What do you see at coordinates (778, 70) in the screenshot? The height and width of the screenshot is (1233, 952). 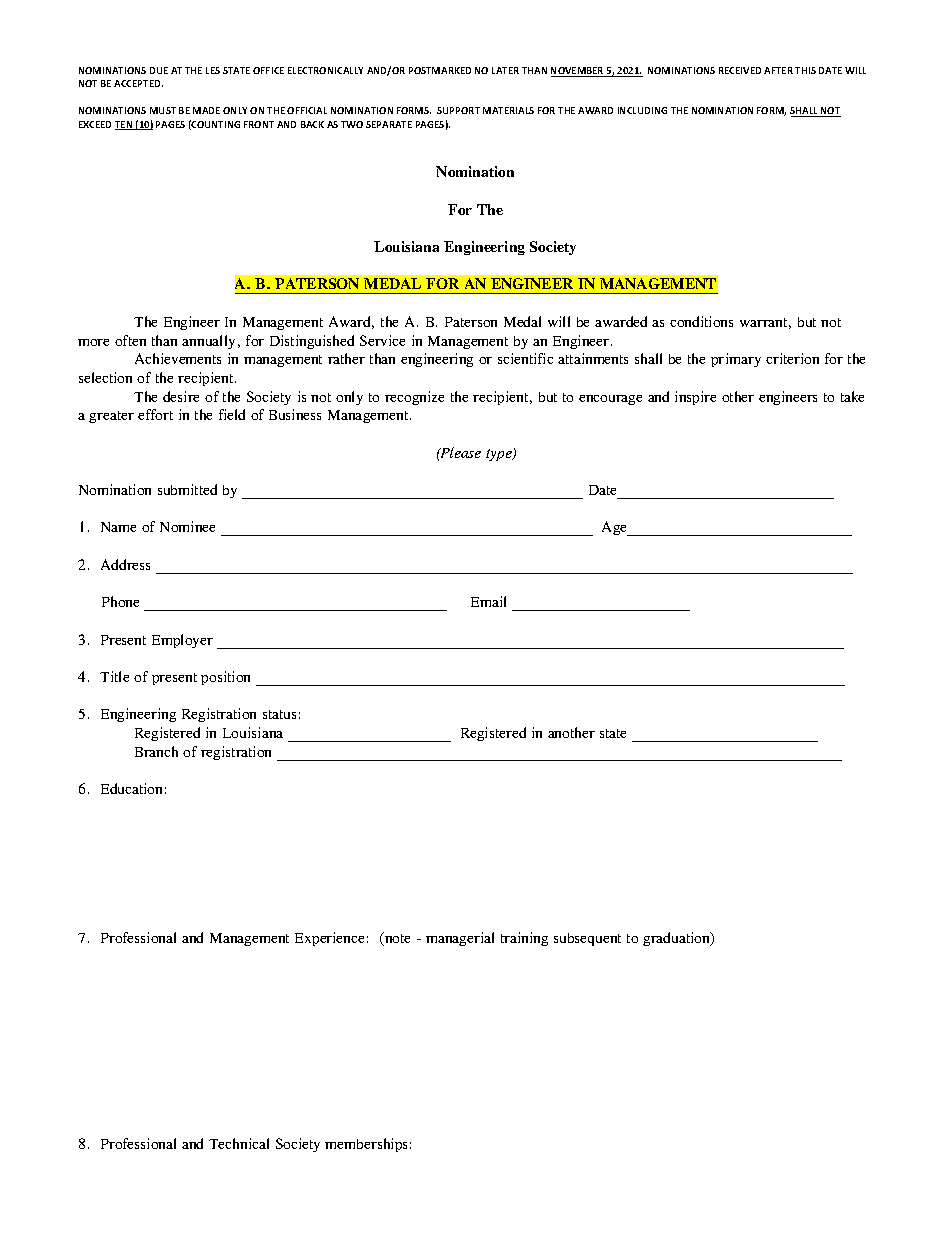 I see `AFTER` at bounding box center [778, 70].
